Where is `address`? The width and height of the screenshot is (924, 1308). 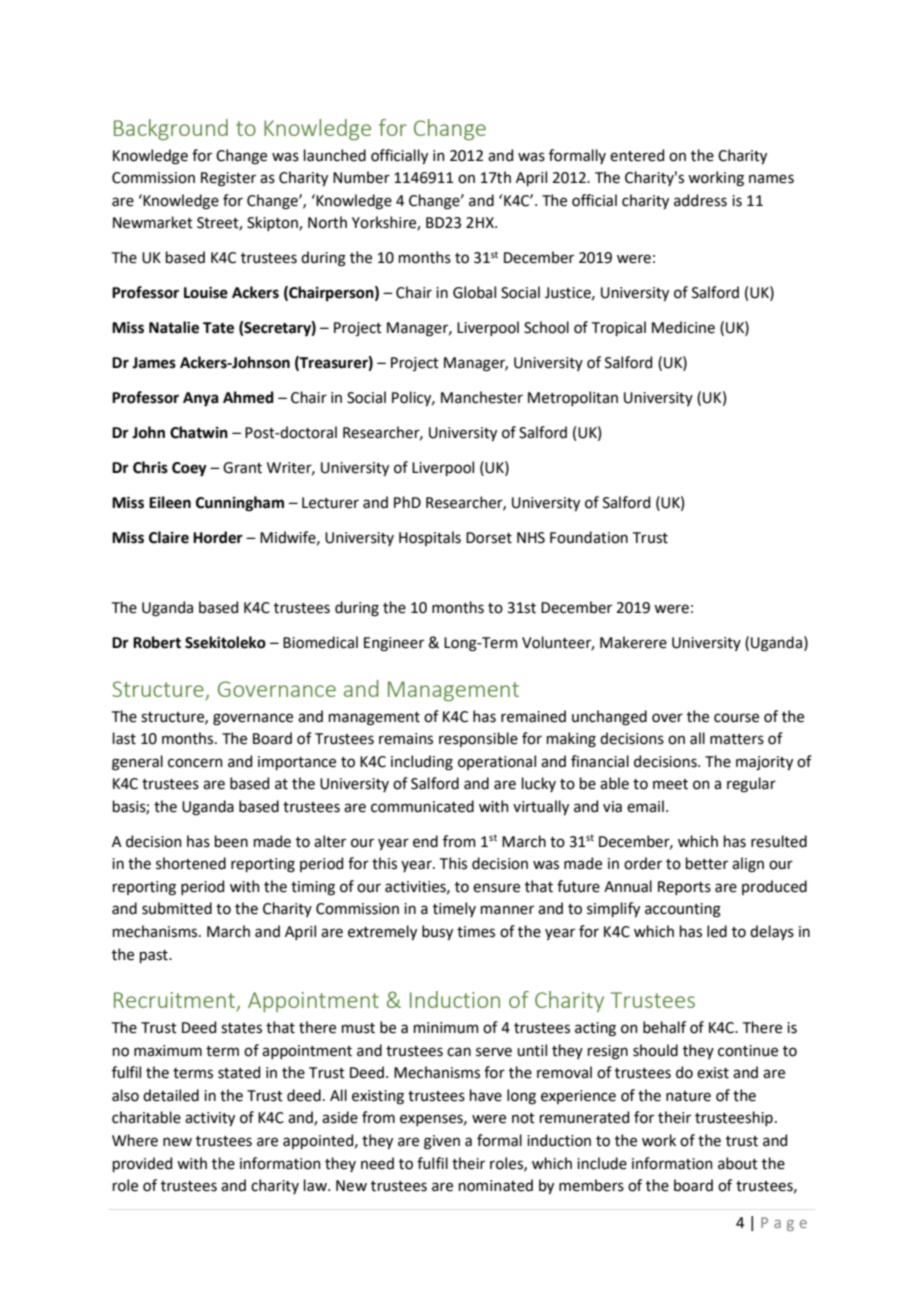 address is located at coordinates (700, 200).
